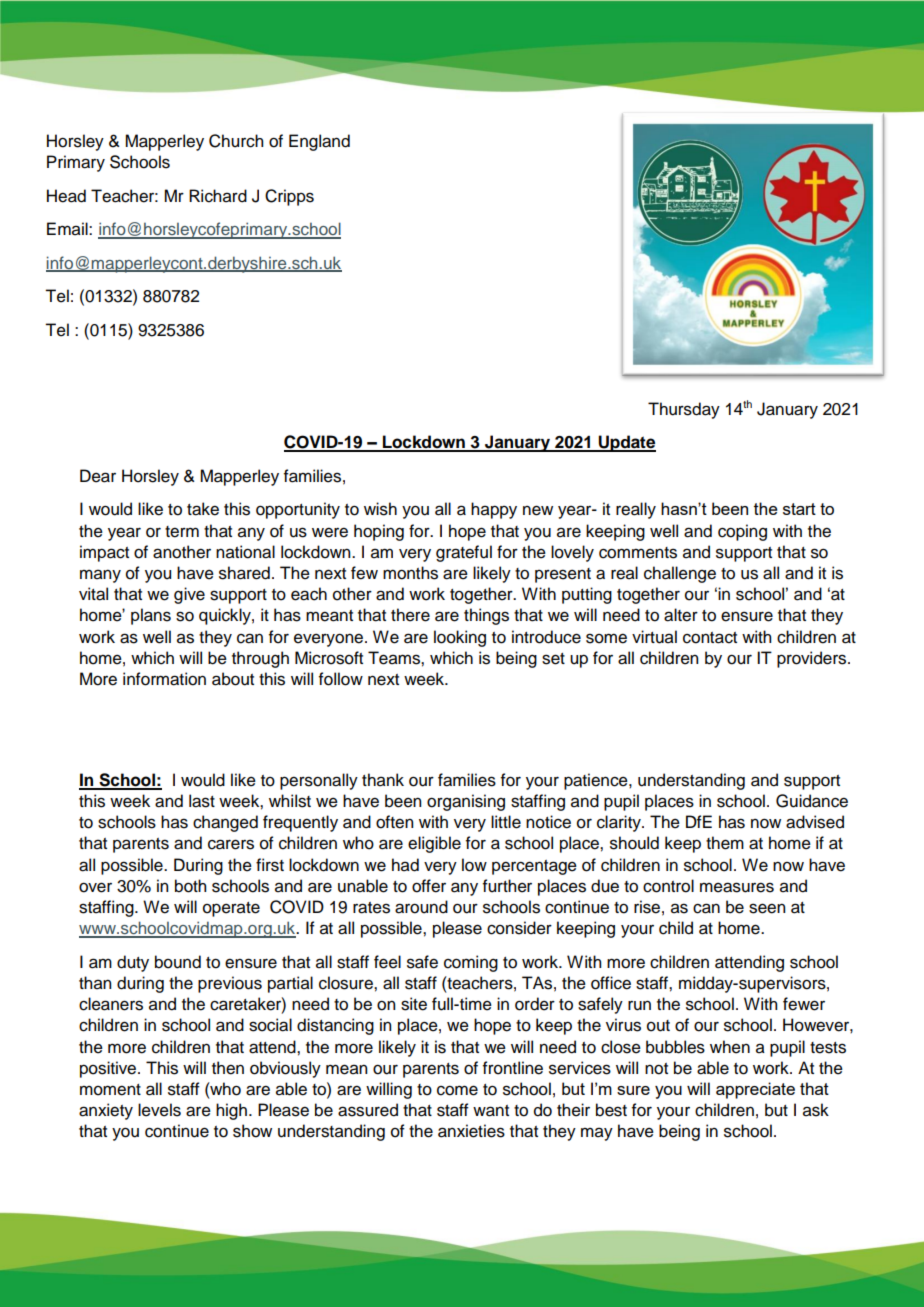 This document has height=1307, width=924. Describe the element at coordinates (684, 410) in the document. I see `Thursday` at that location.
